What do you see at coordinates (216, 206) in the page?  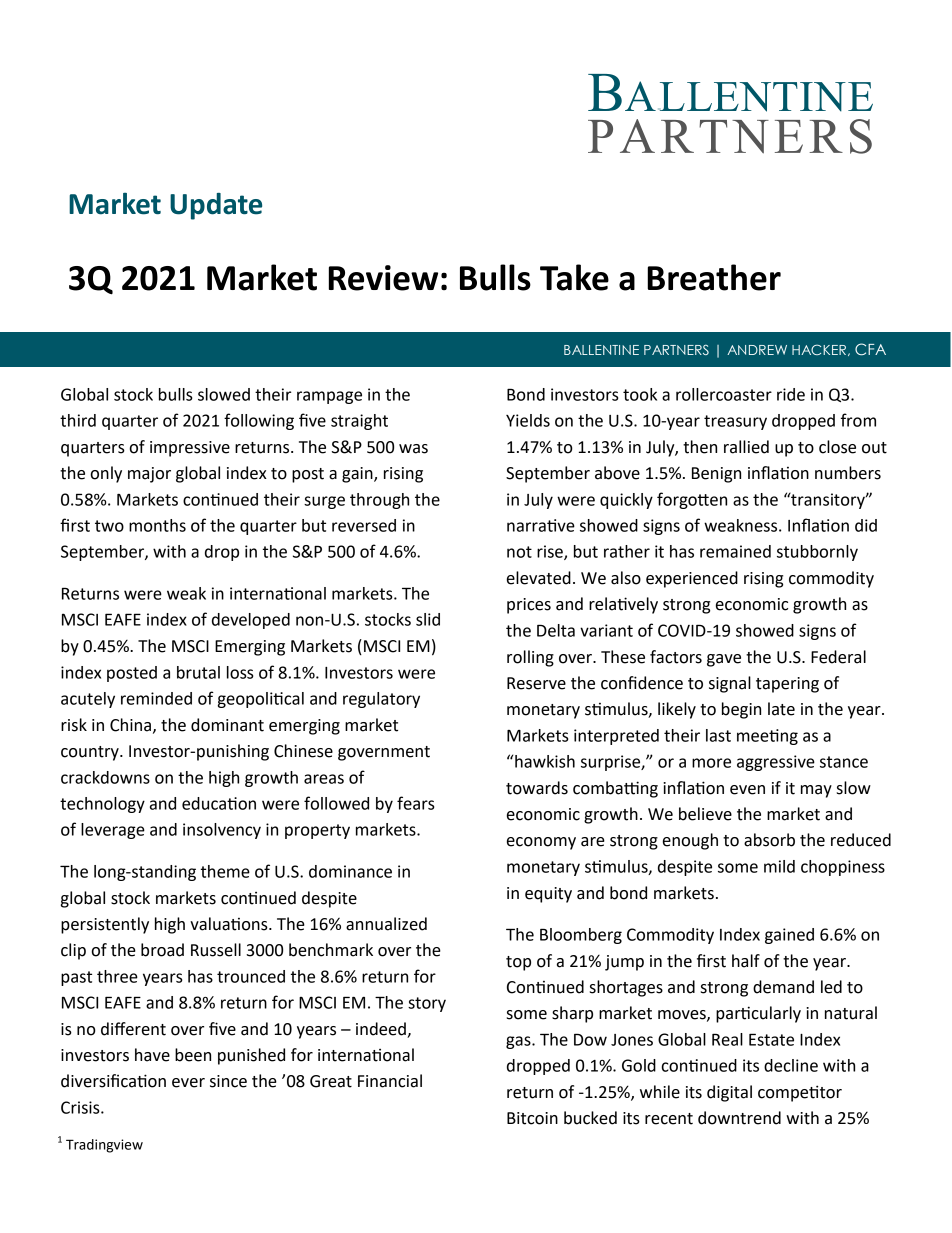 I see `Update` at bounding box center [216, 206].
